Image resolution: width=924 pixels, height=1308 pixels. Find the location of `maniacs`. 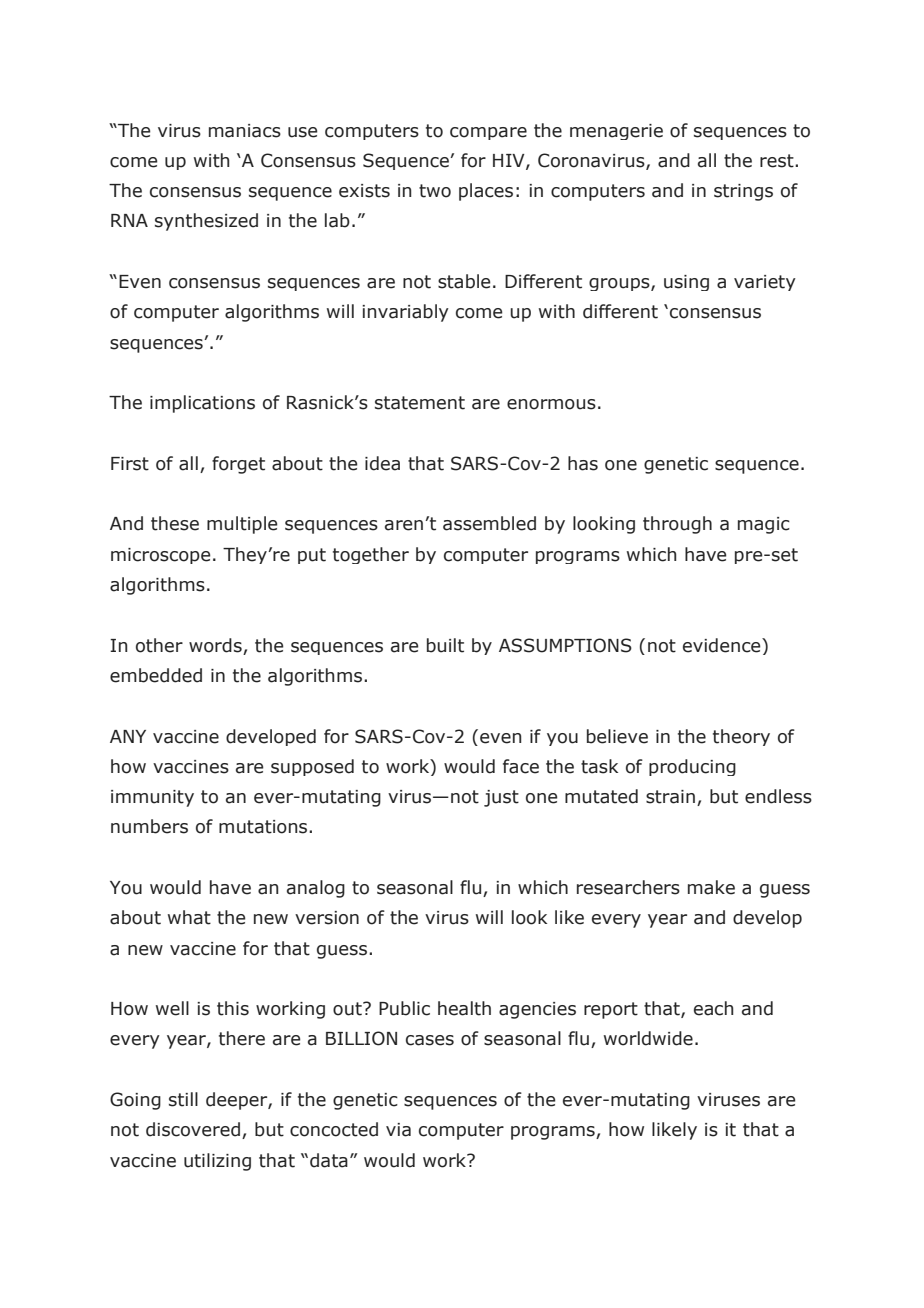

maniacs is located at coordinates (245, 131).
